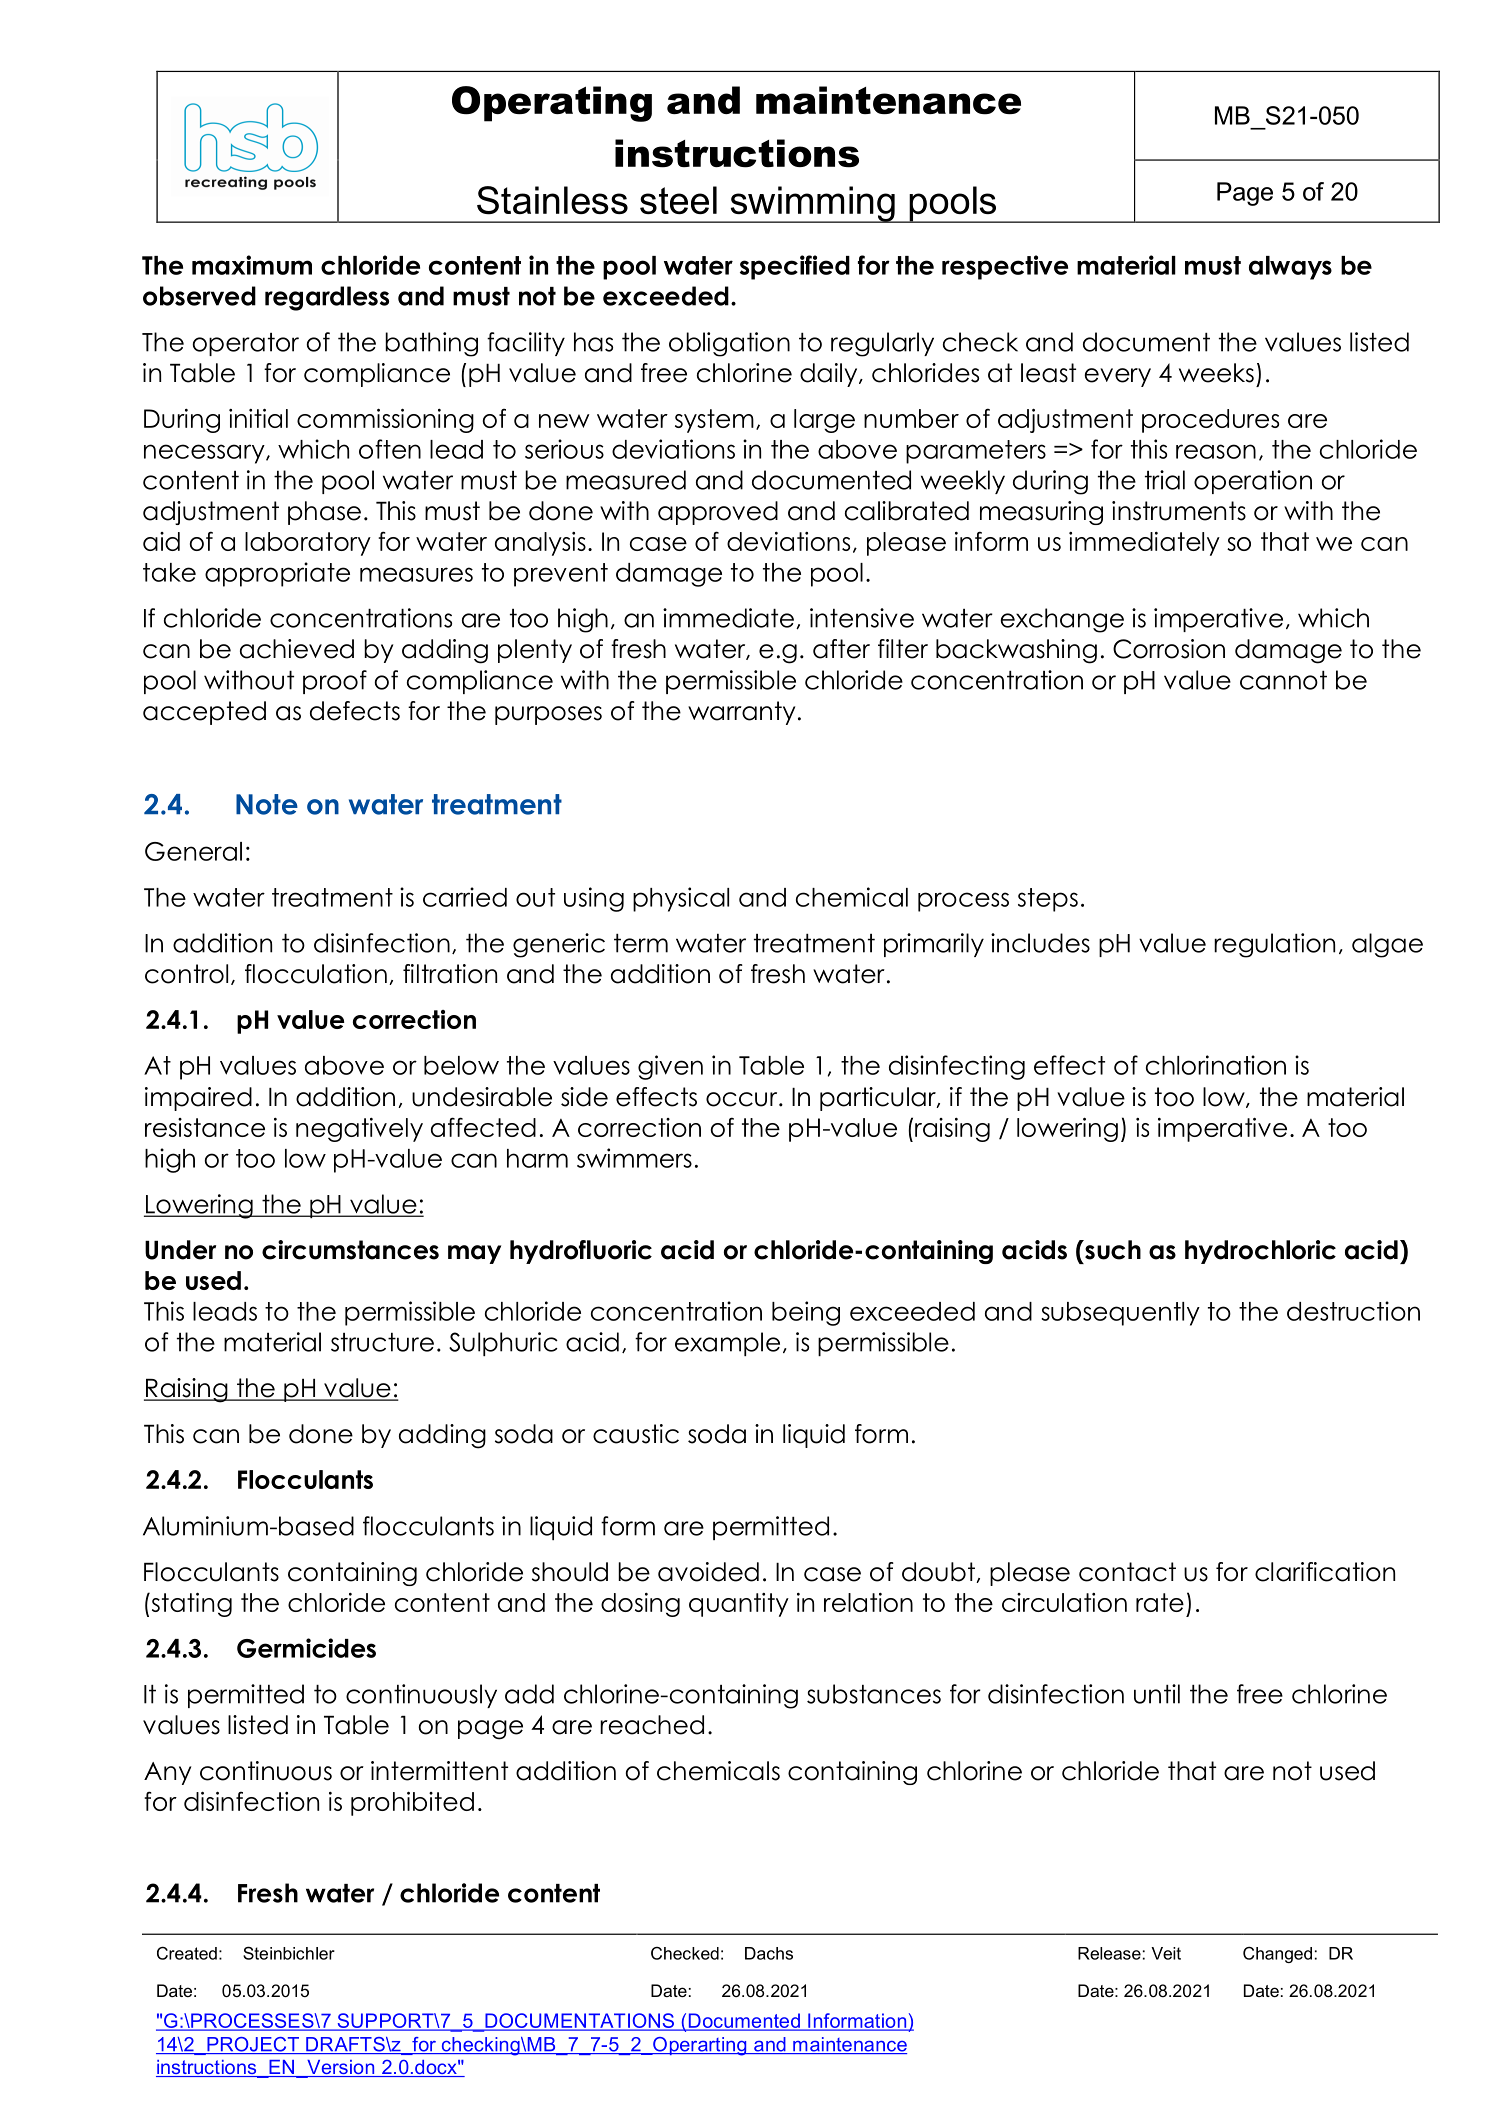  I want to click on clarification, so click(1325, 1572).
